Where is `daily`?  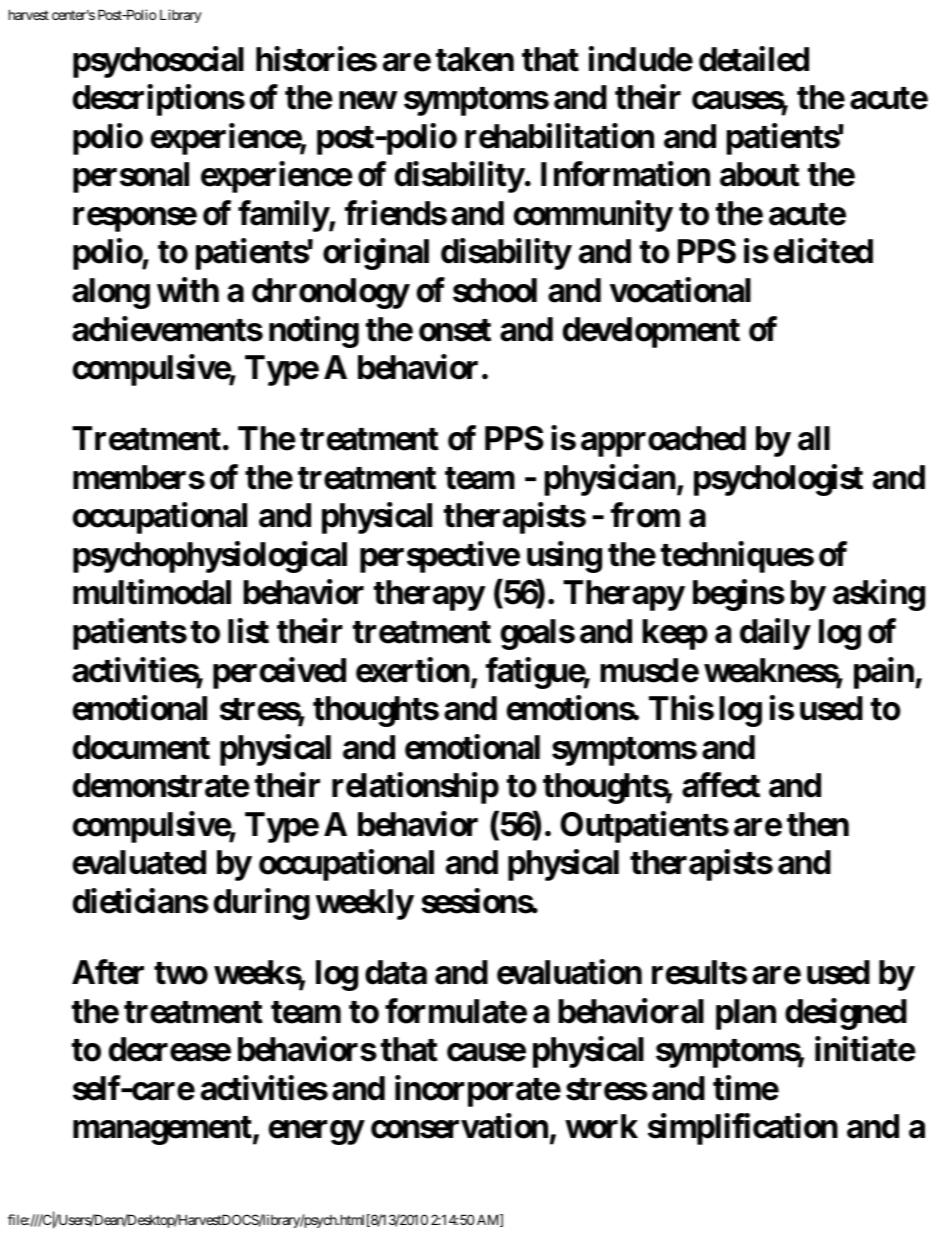
daily is located at coordinates (775, 634).
